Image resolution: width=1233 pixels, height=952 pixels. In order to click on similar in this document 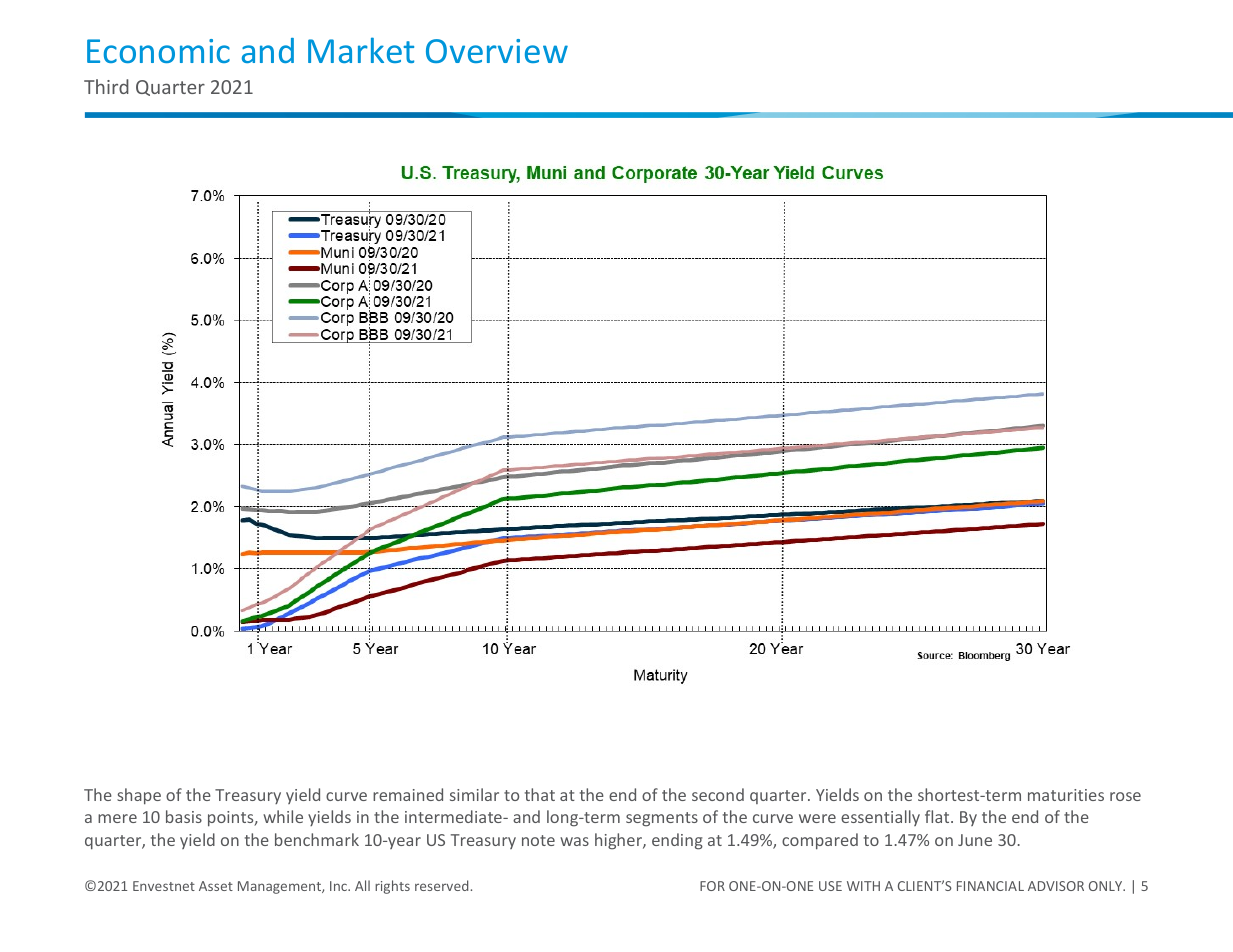, I will do `click(474, 794)`.
